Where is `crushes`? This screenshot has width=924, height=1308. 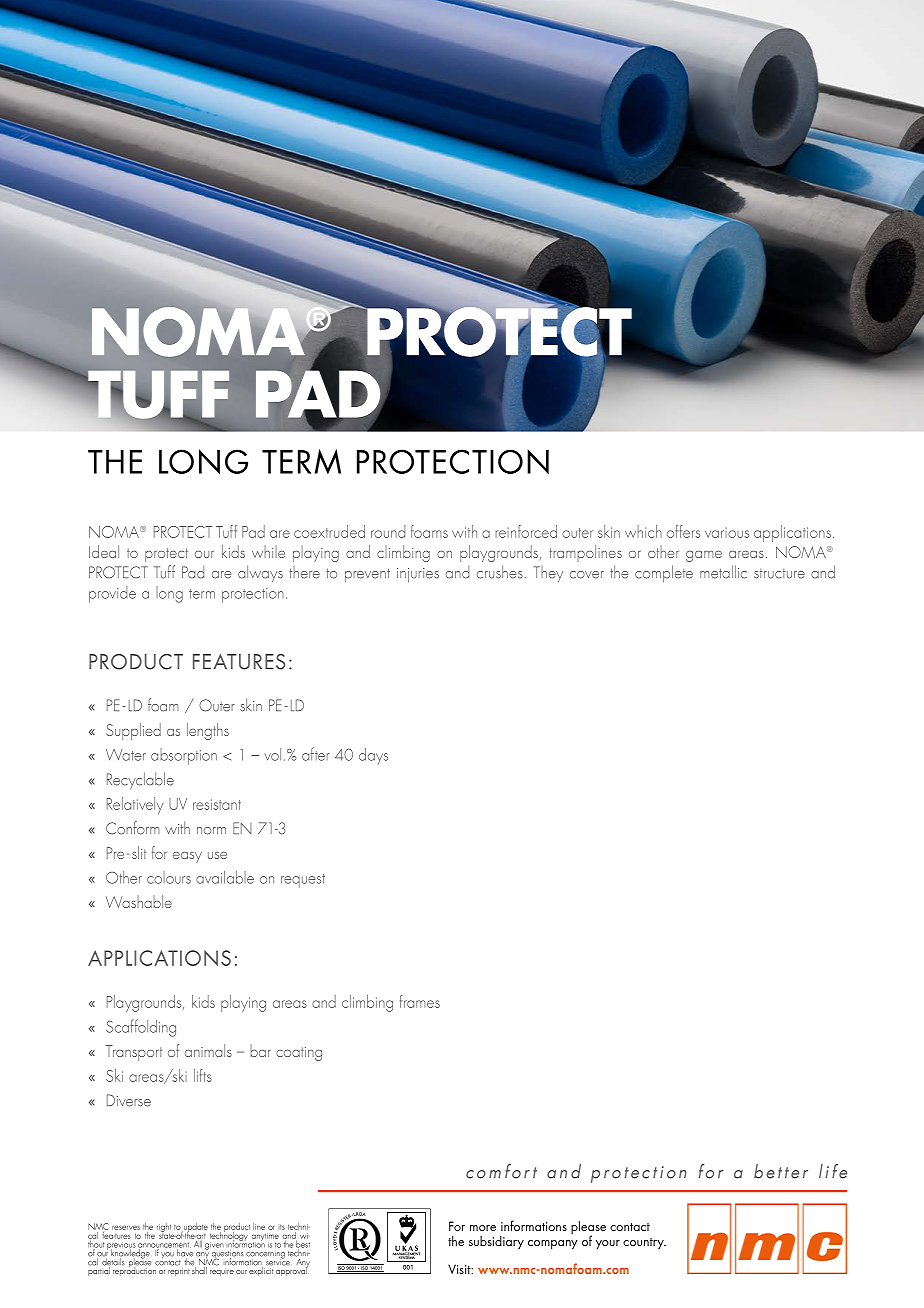 crushes is located at coordinates (501, 572).
